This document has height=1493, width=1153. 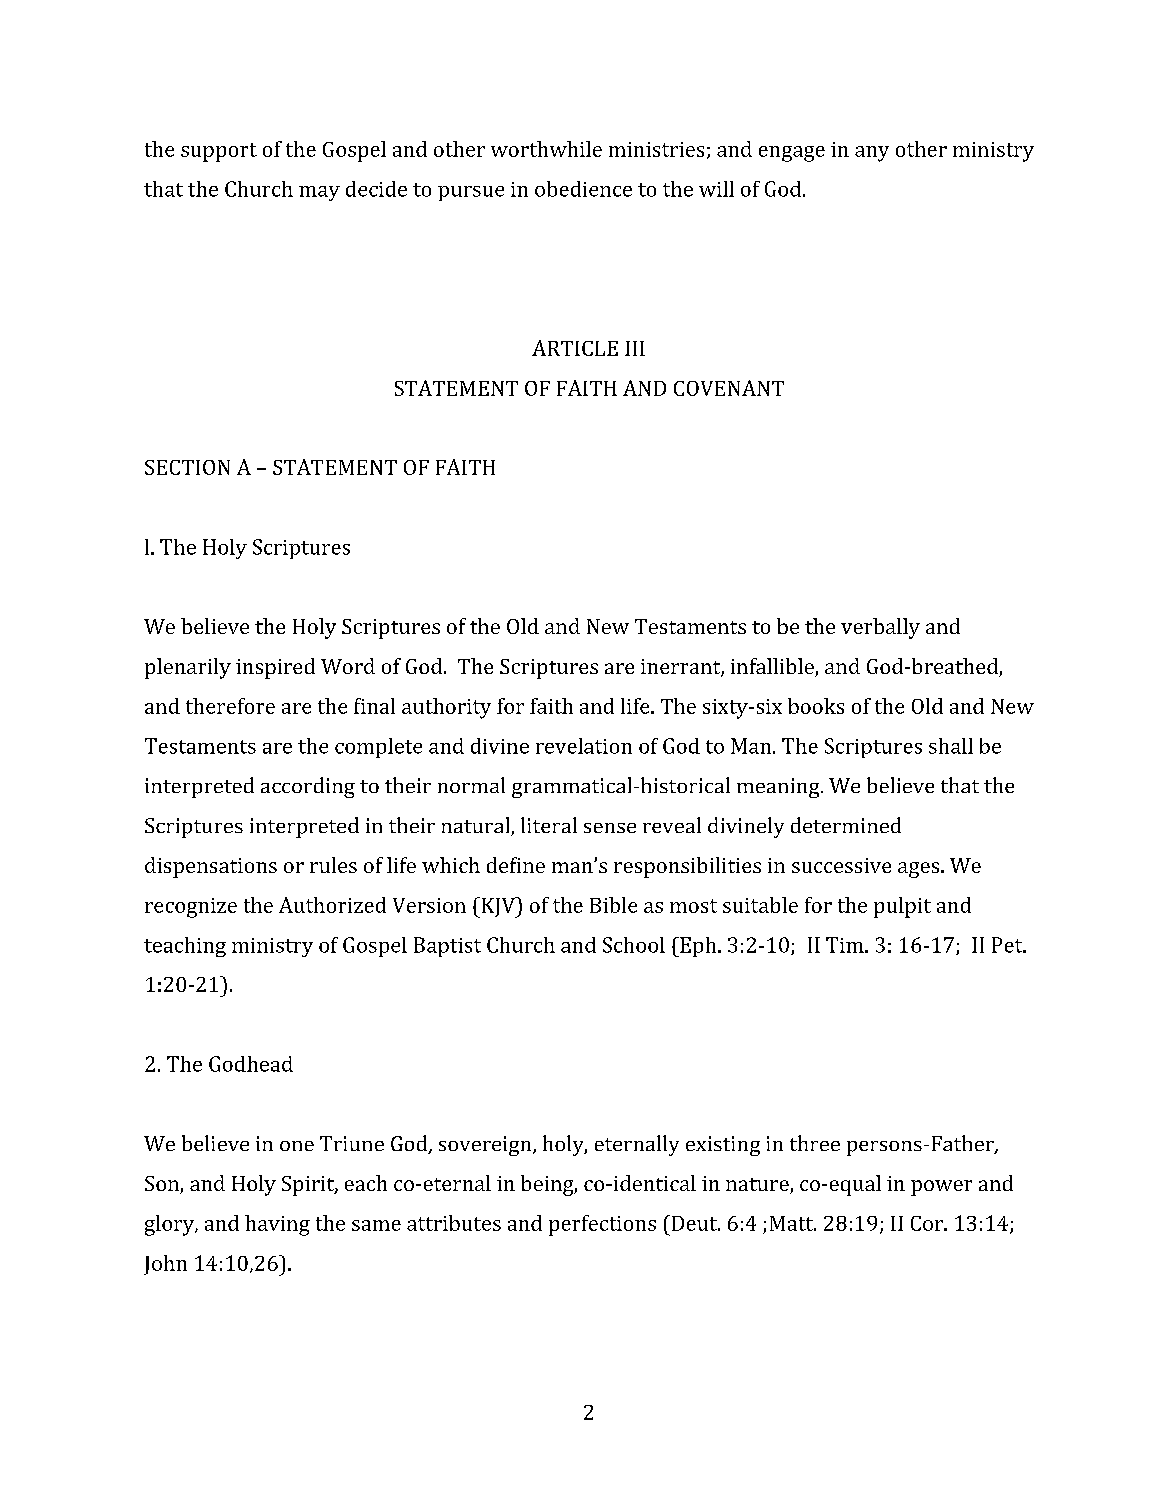 What do you see at coordinates (584, 746) in the document?
I see `revelation` at bounding box center [584, 746].
